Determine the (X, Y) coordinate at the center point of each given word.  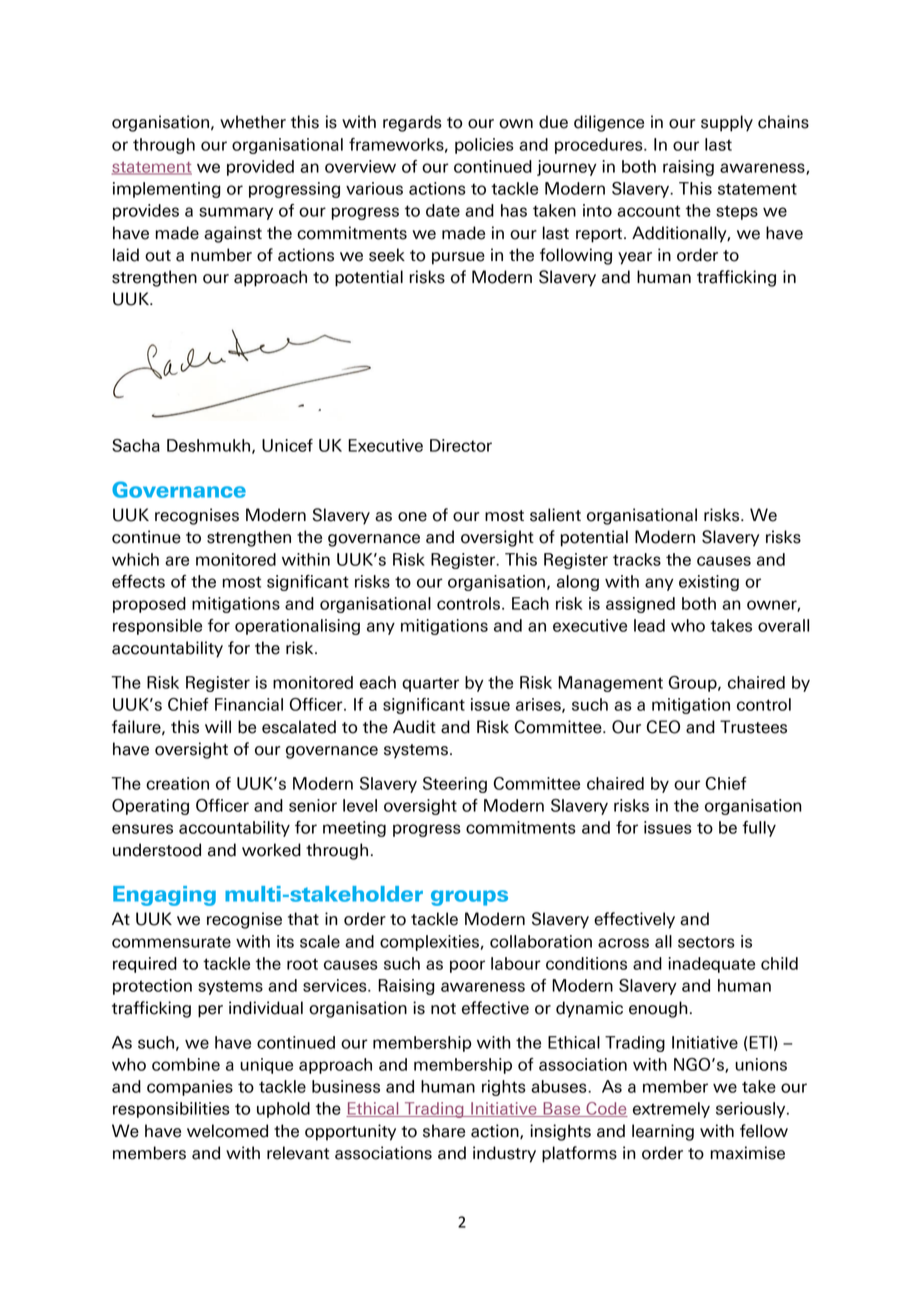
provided (260, 168)
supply (727, 123)
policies (484, 146)
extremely (671, 1110)
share (444, 1131)
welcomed (227, 1131)
